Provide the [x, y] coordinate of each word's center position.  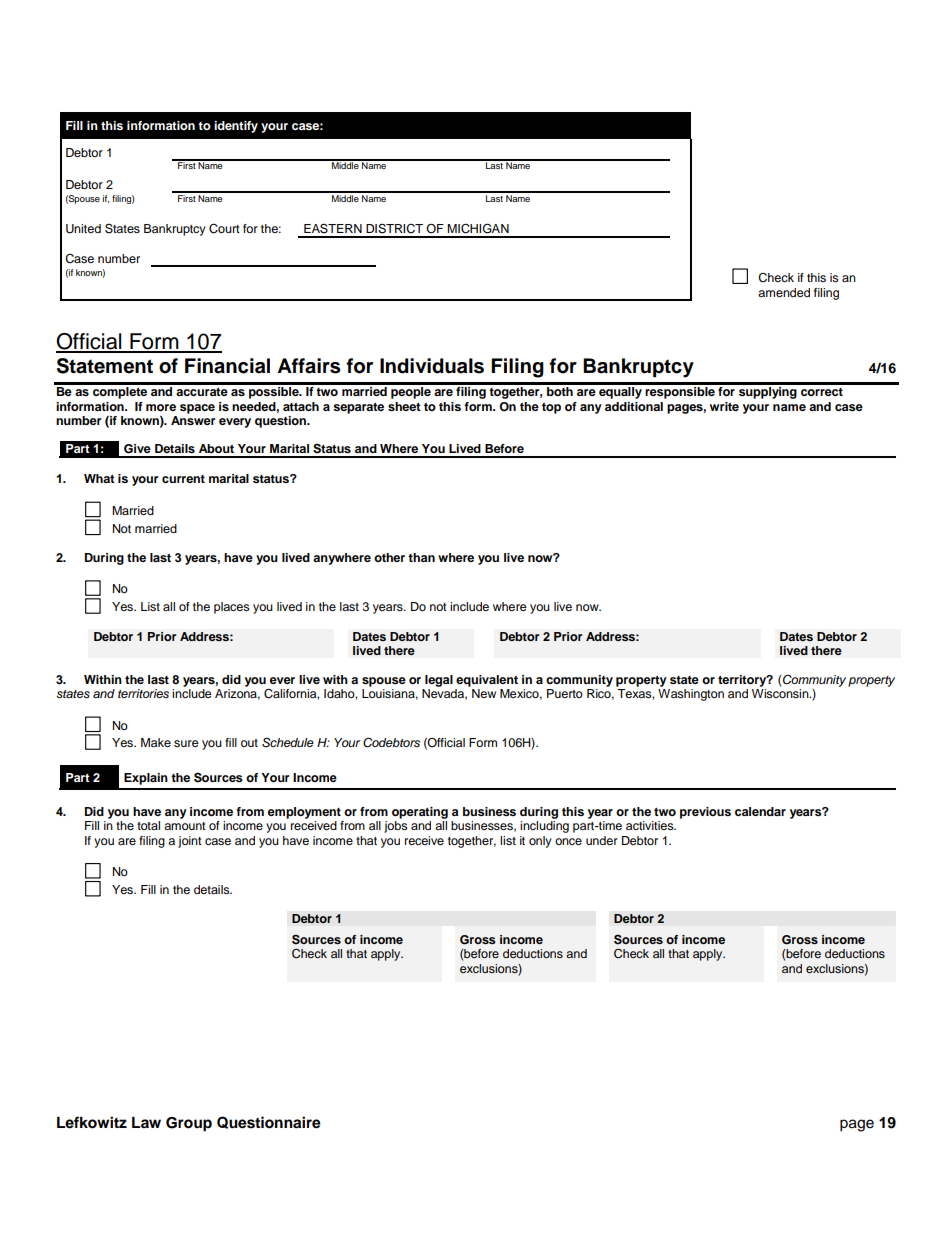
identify [236, 127]
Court [224, 229]
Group [189, 1124]
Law [146, 1122]
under [602, 840]
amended [784, 292]
